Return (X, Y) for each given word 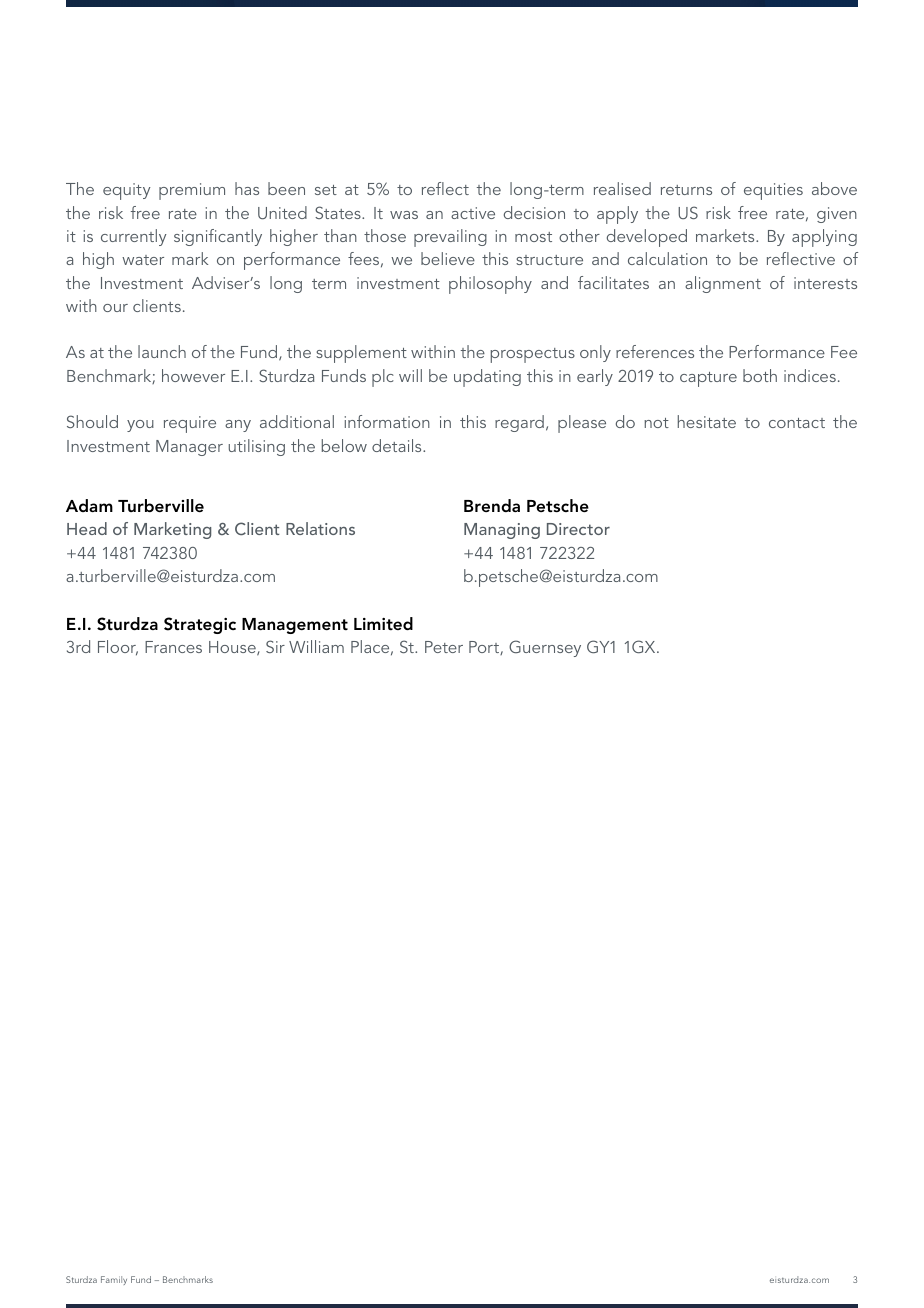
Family (114, 1280)
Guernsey (545, 648)
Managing (502, 531)
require (190, 424)
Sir (275, 646)
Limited (383, 623)
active (473, 213)
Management (295, 626)
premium (192, 191)
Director (578, 529)
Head (87, 528)
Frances (173, 647)
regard (519, 423)
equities (773, 191)
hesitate (707, 421)
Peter (444, 647)
